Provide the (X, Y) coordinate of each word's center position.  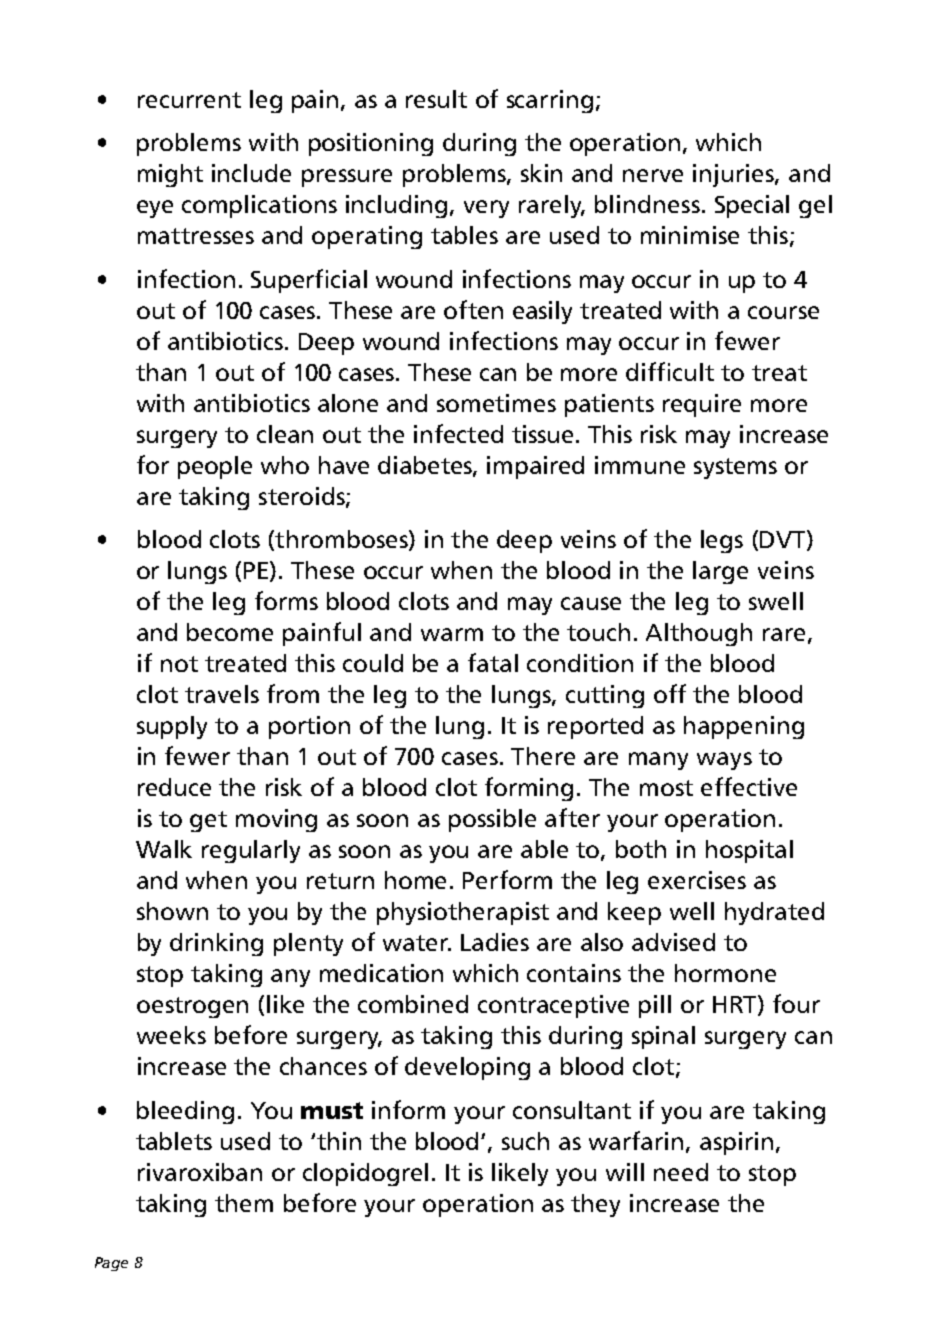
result (436, 99)
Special (752, 206)
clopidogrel (365, 1174)
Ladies (495, 942)
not (179, 664)
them (244, 1203)
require (702, 405)
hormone (725, 973)
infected (458, 433)
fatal (493, 662)
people (215, 467)
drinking (216, 944)
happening (744, 727)
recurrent (189, 100)
